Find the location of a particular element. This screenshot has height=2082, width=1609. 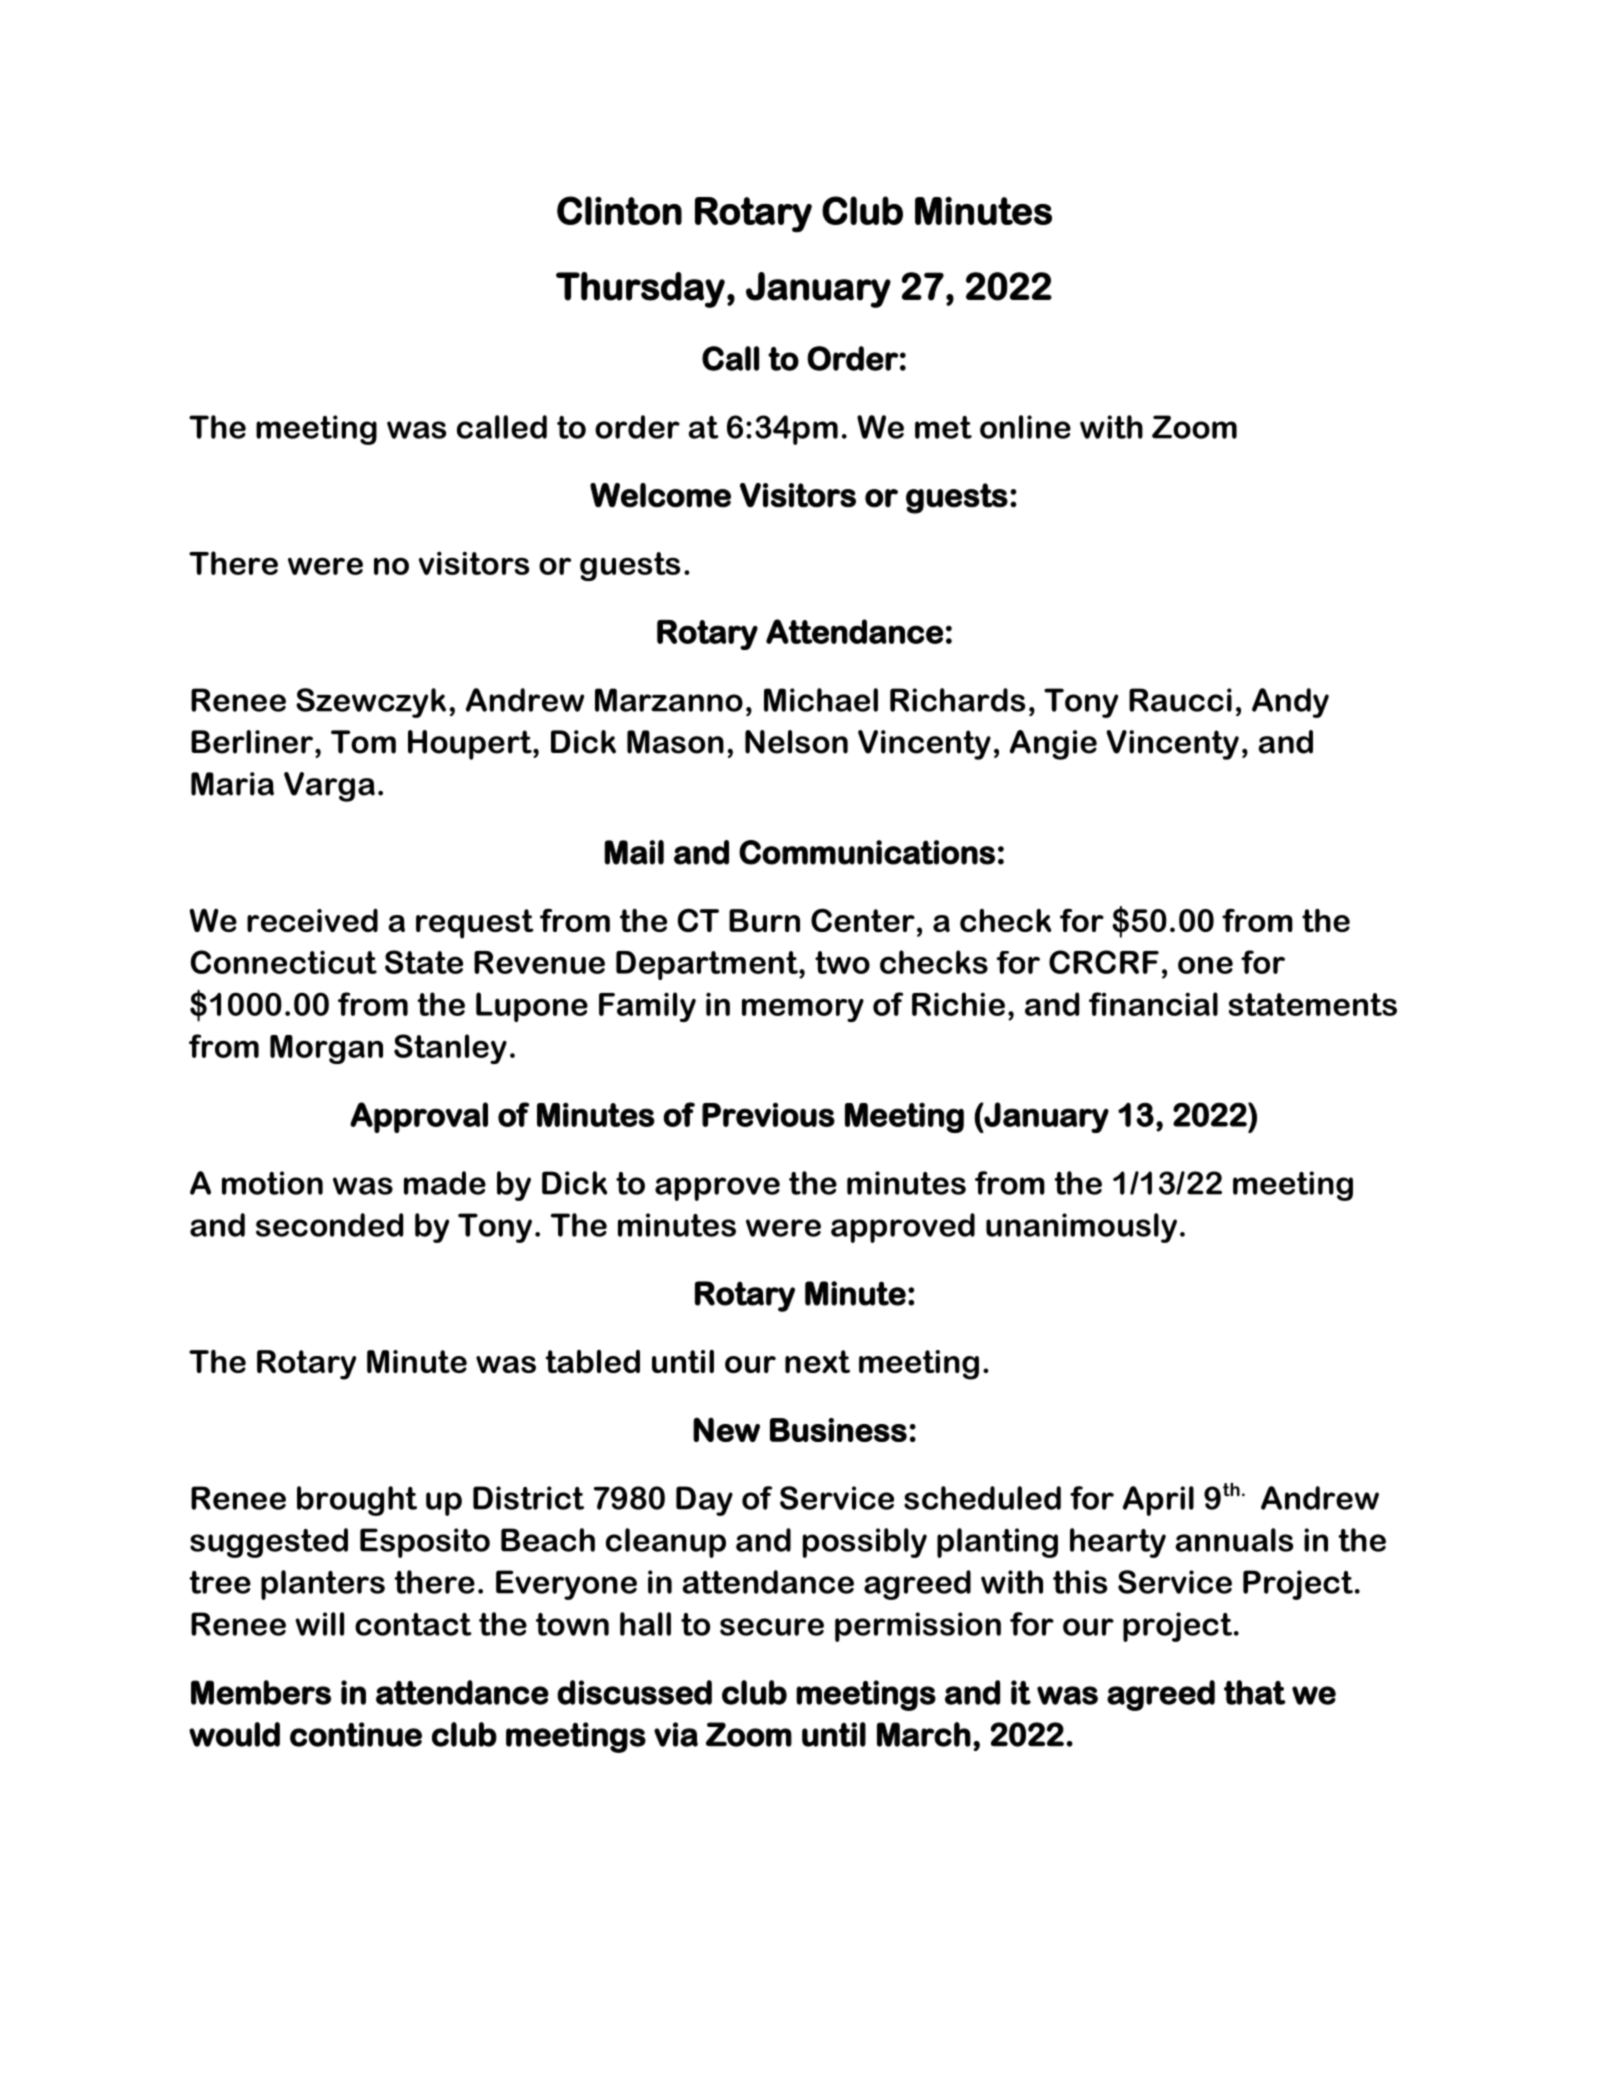

unanimously is located at coordinates (1081, 1228).
